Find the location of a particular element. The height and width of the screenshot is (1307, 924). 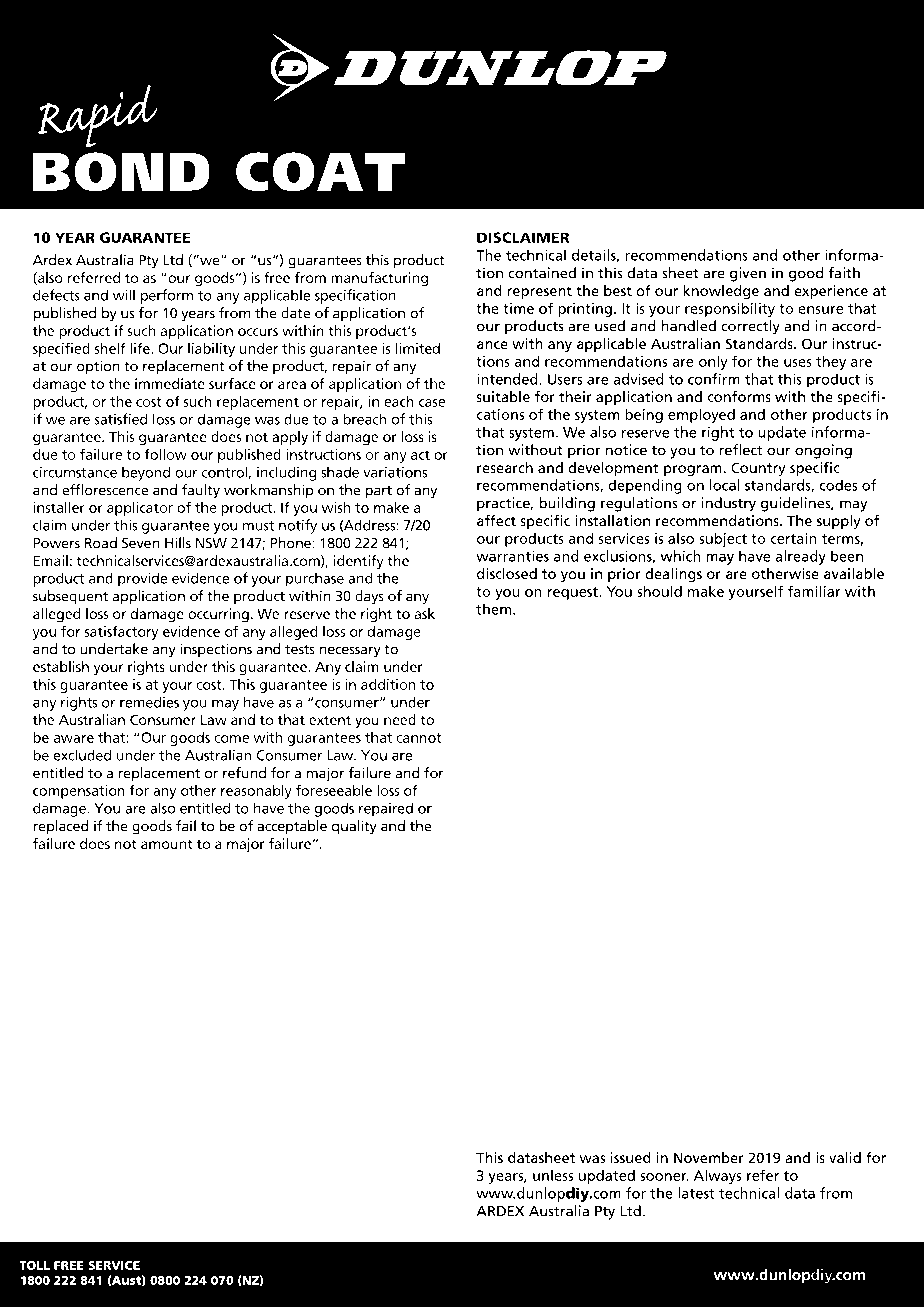

BOND is located at coordinates (121, 172).
